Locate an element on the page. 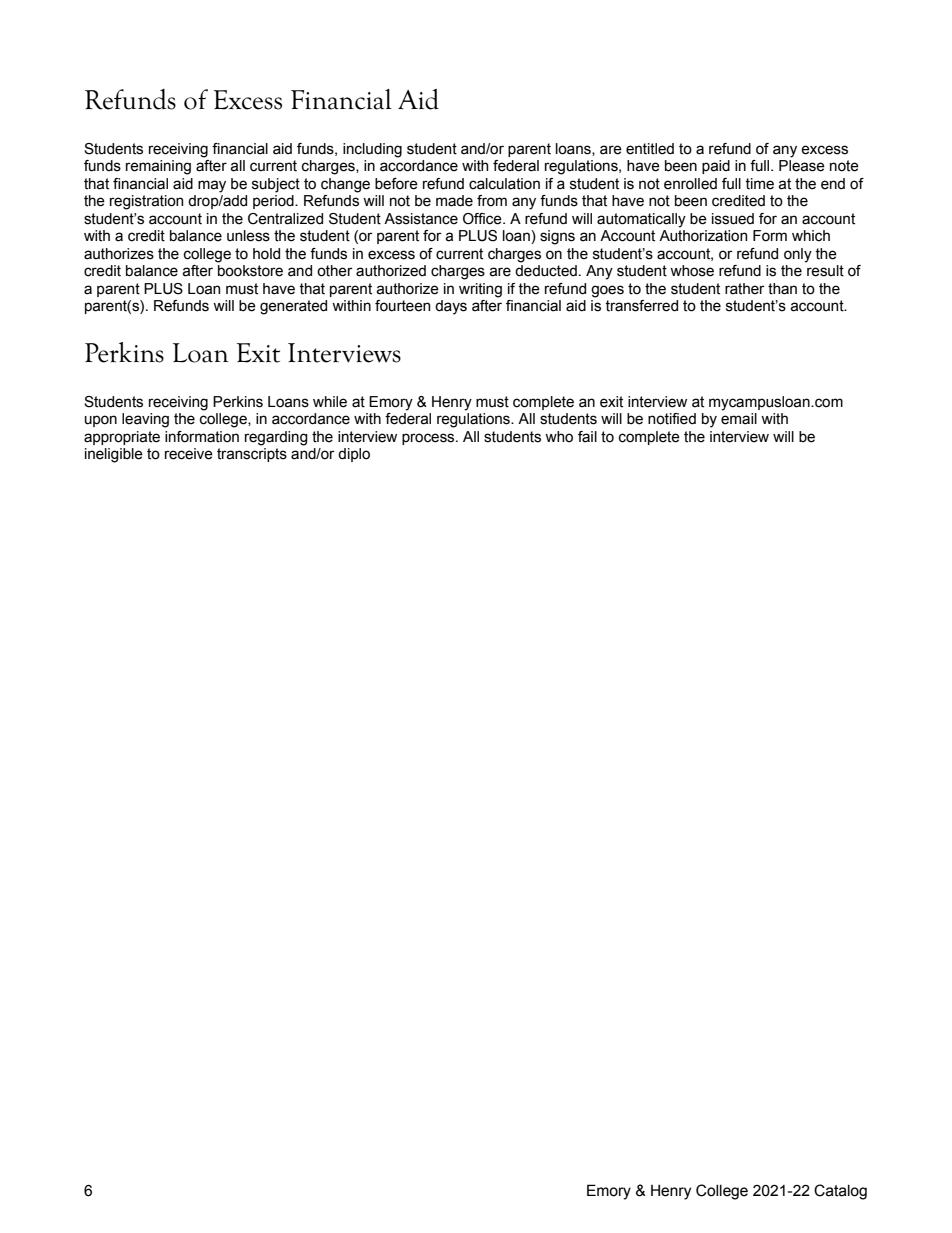  diplo is located at coordinates (354, 455).
